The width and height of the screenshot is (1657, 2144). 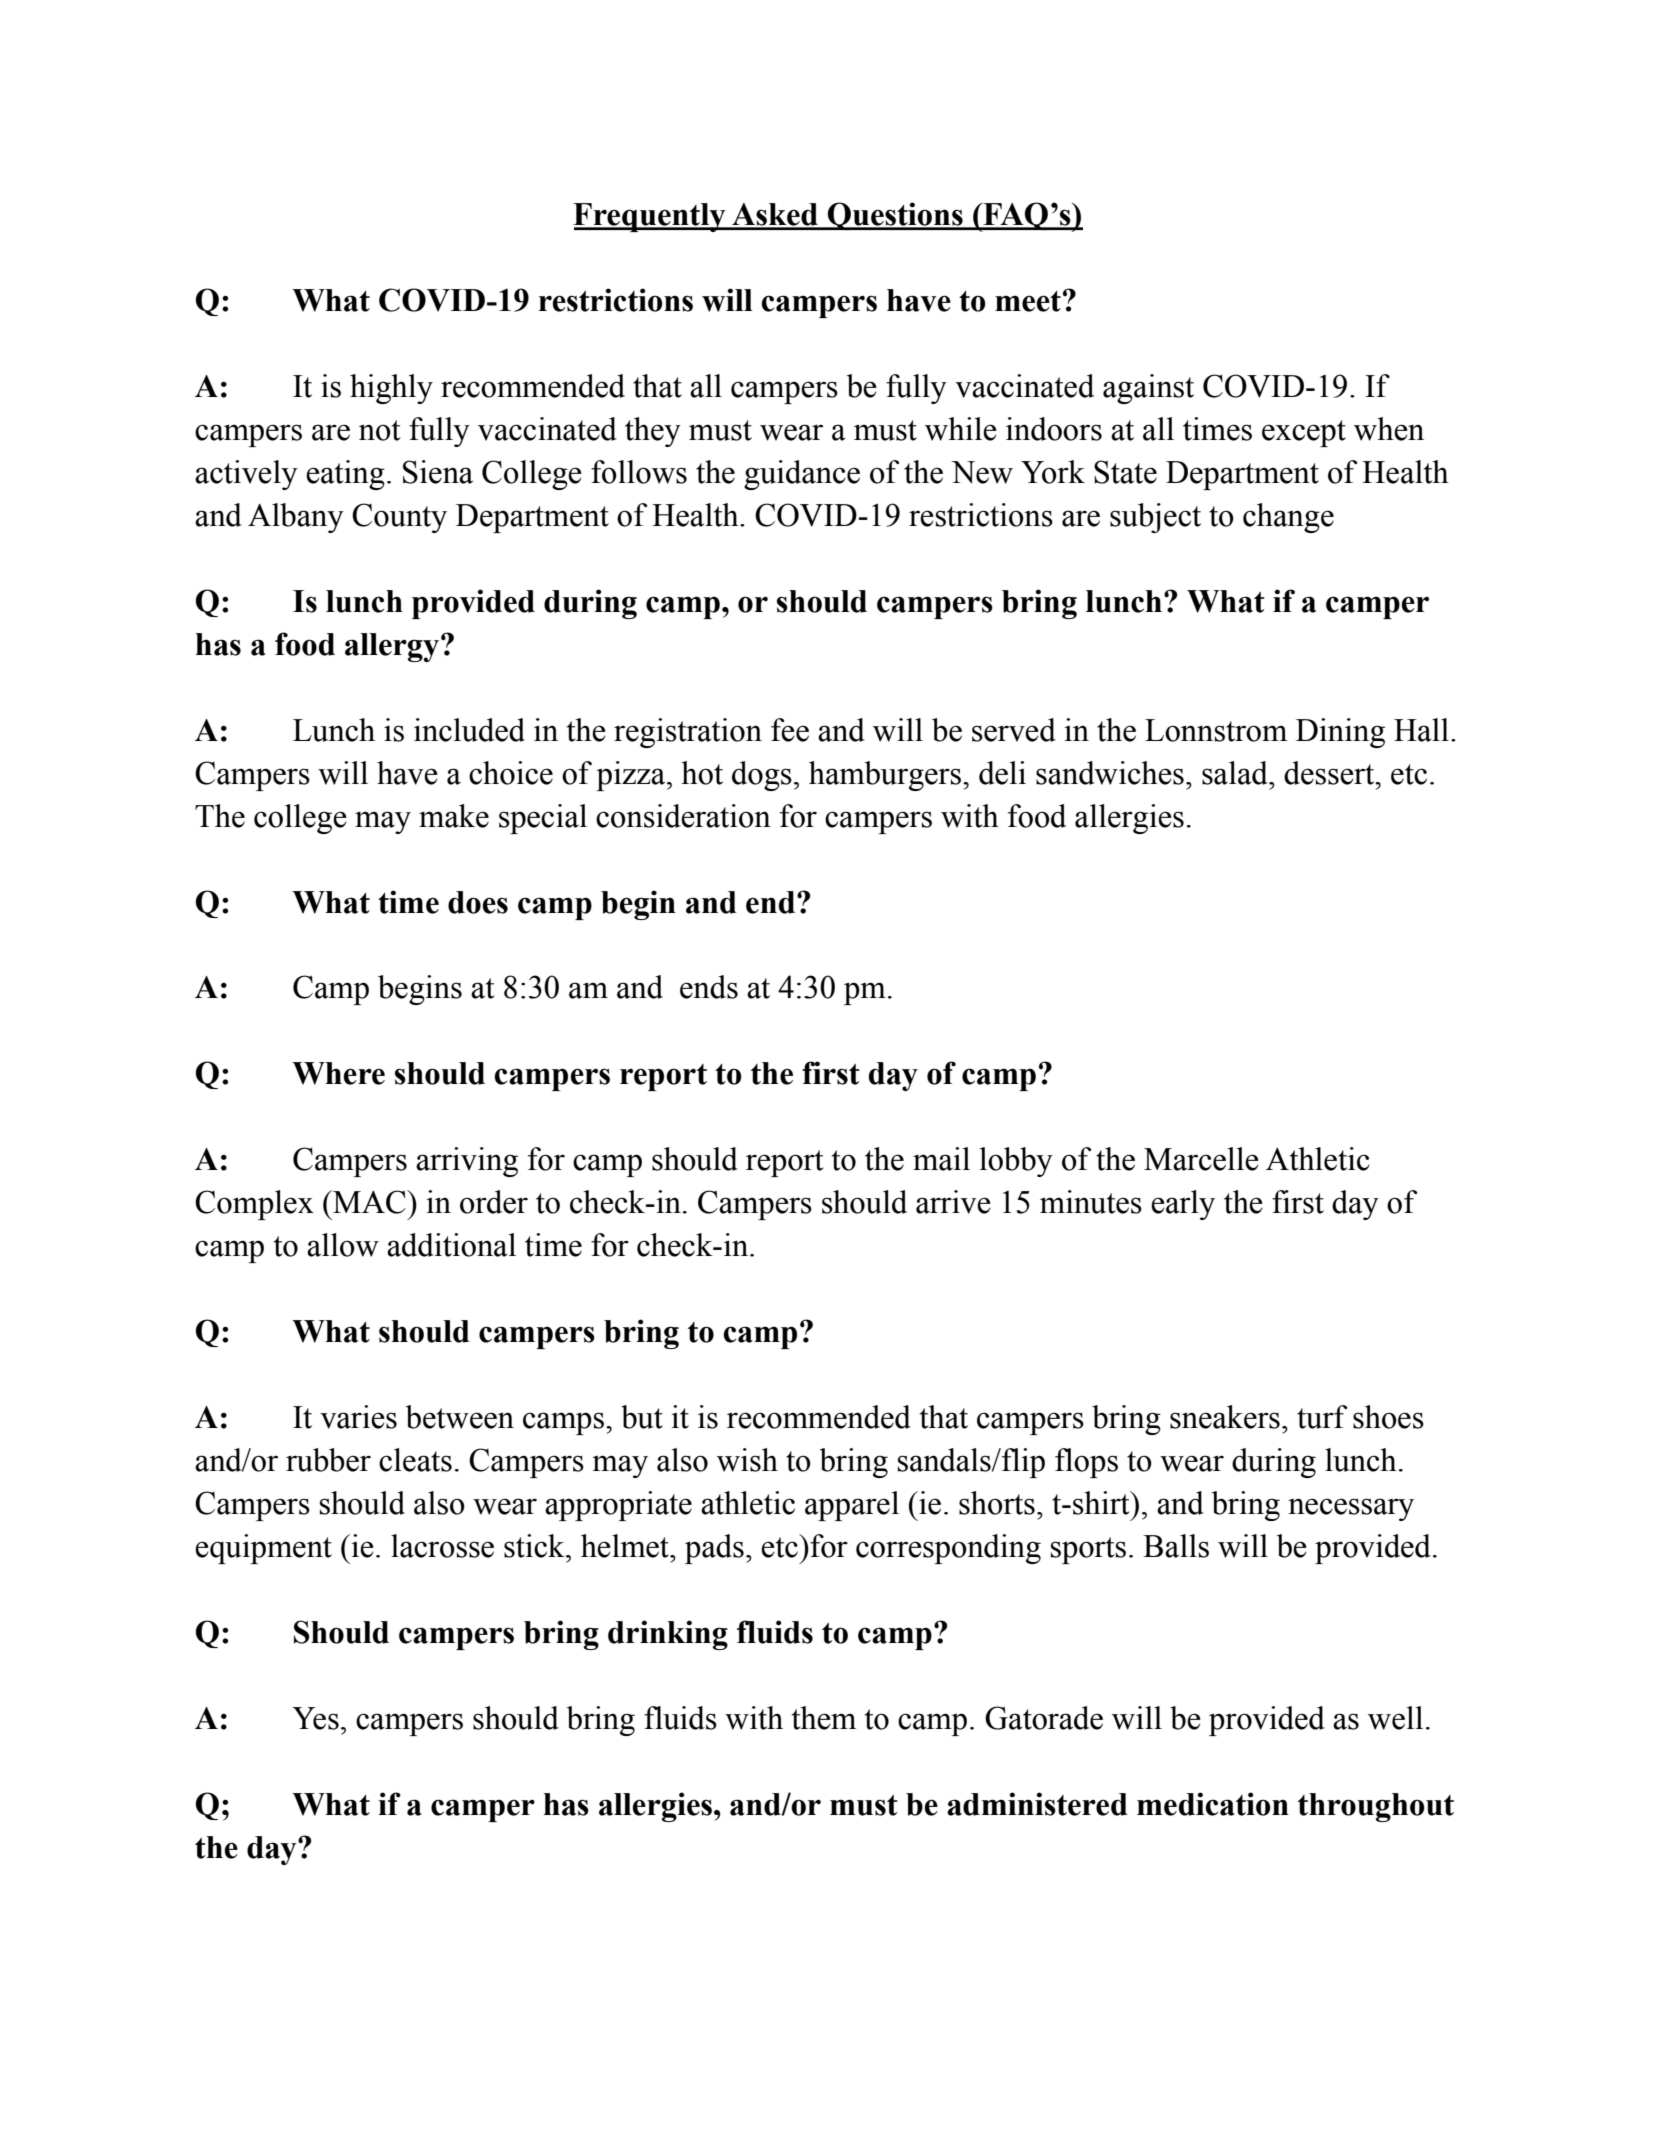 What do you see at coordinates (315, 1718) in the screenshot?
I see `Yes` at bounding box center [315, 1718].
